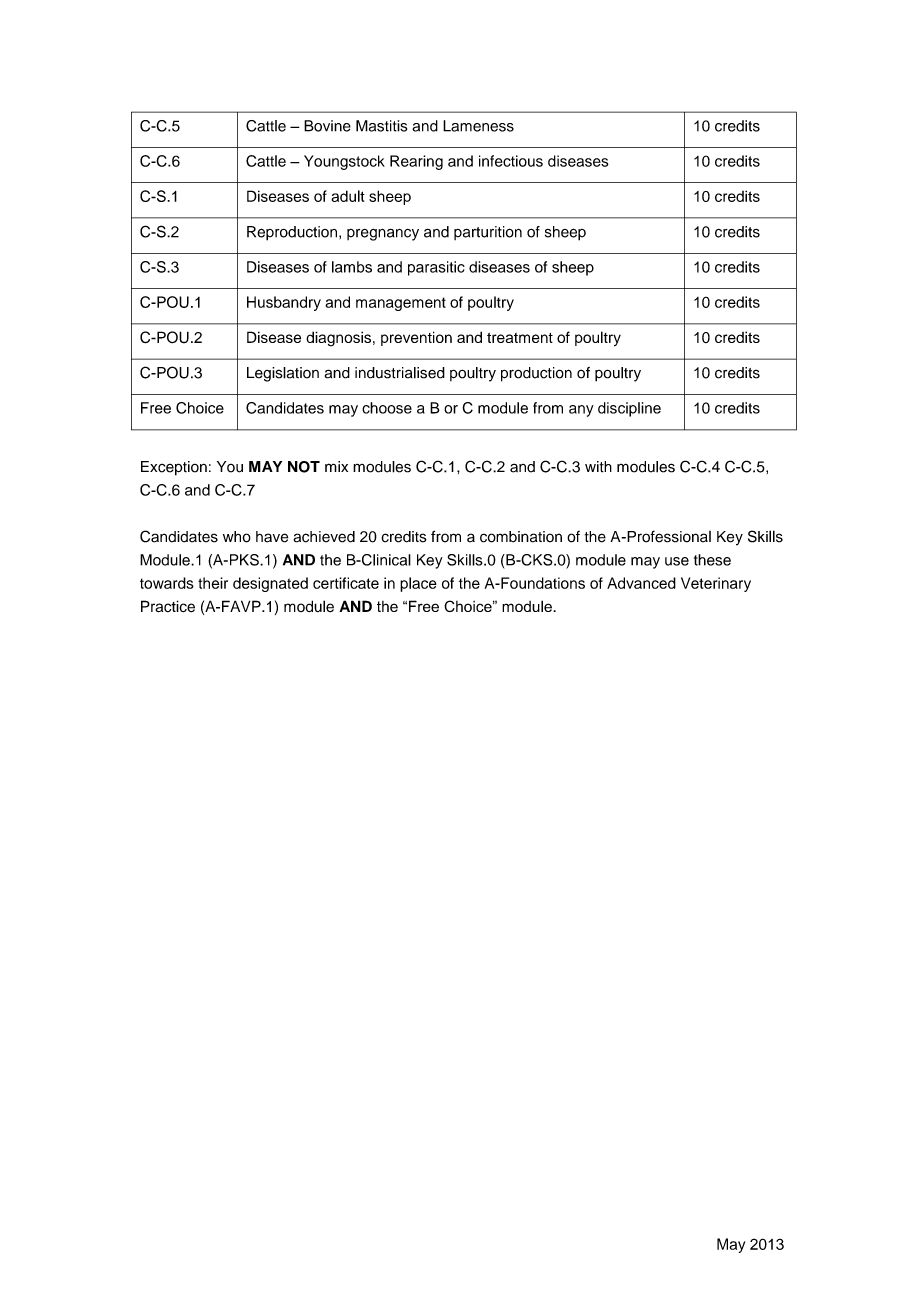  What do you see at coordinates (174, 468) in the screenshot?
I see `Exception` at bounding box center [174, 468].
